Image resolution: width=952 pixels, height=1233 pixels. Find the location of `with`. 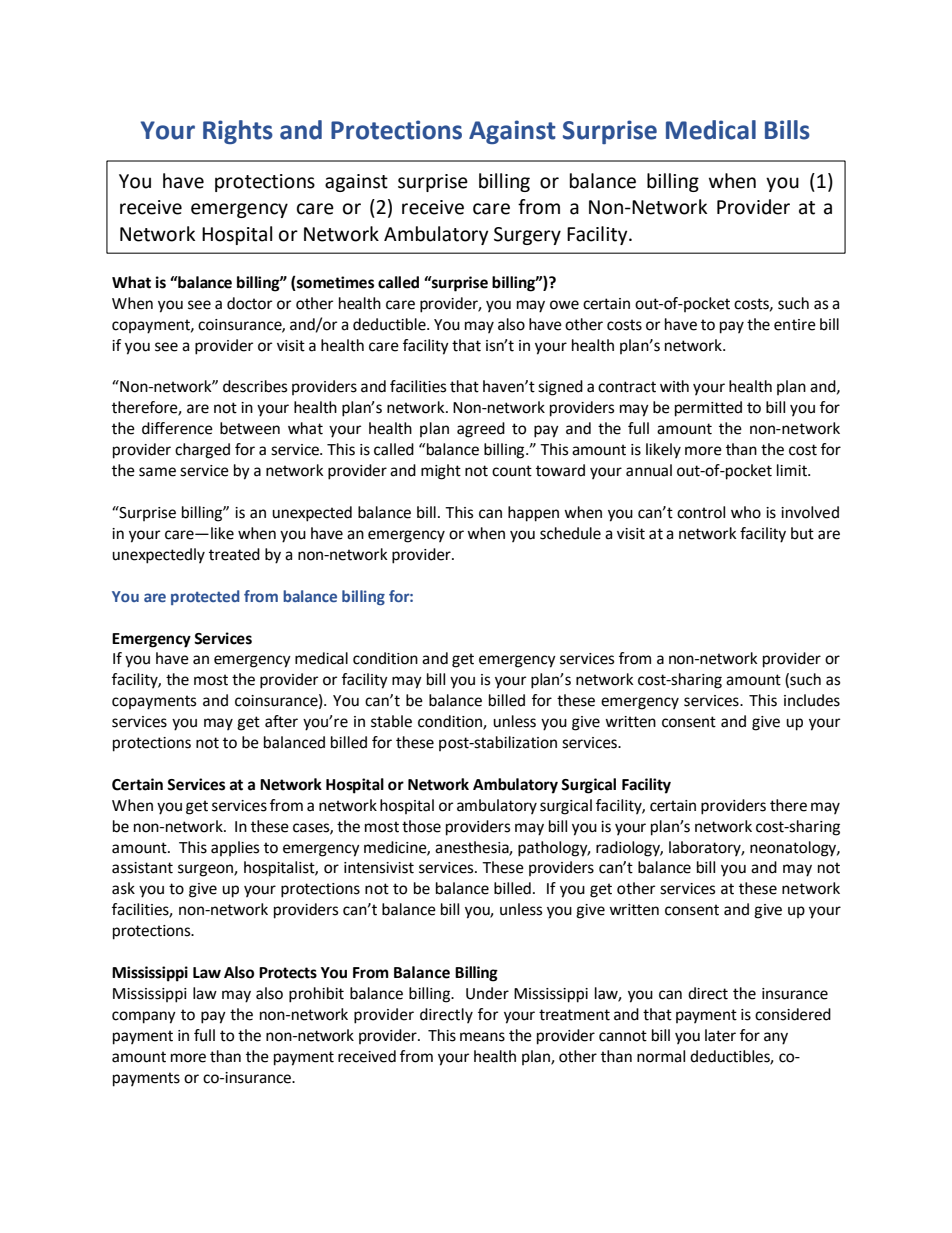

with is located at coordinates (674, 386).
